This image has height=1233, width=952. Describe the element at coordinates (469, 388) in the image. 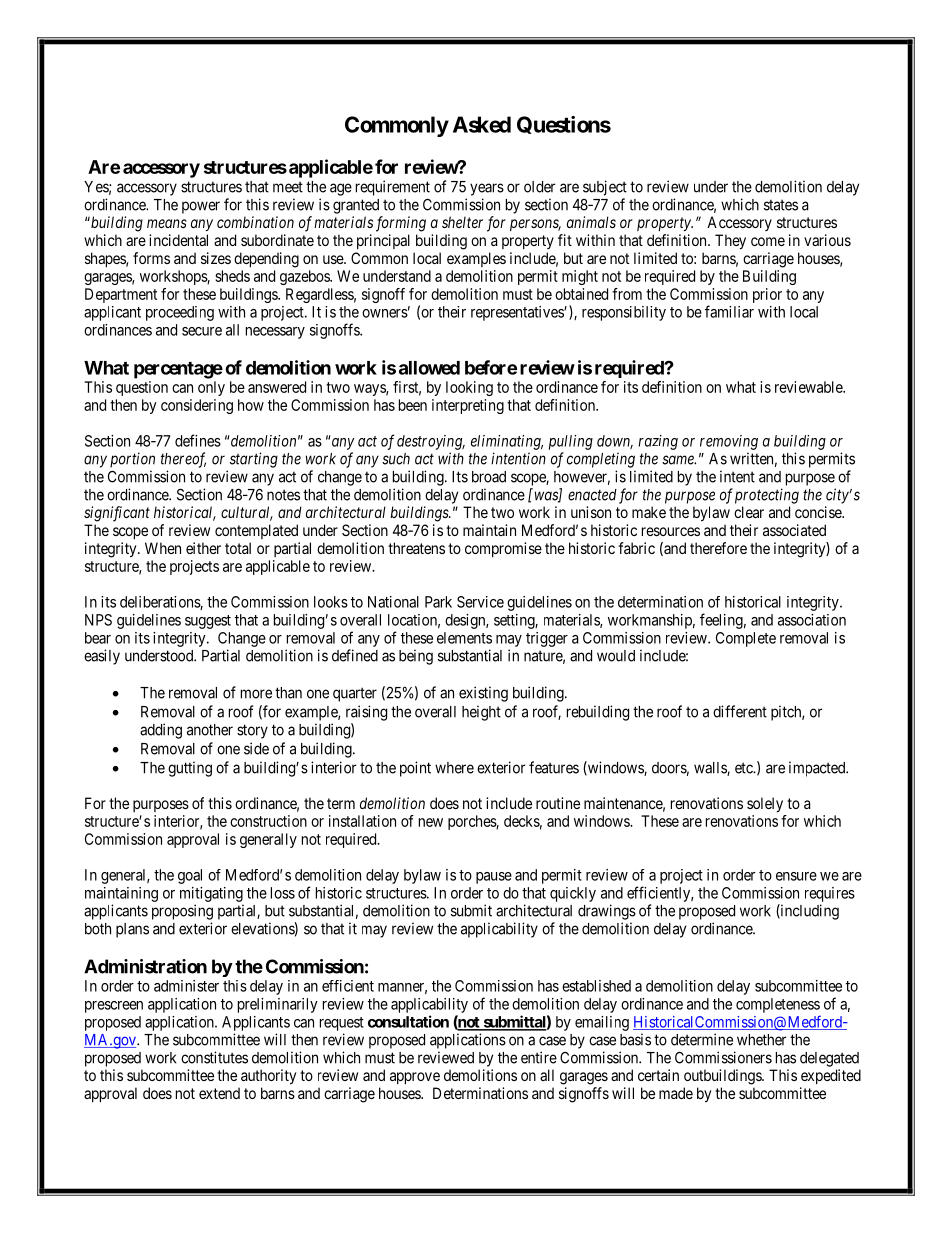

I see `looking` at that location.
